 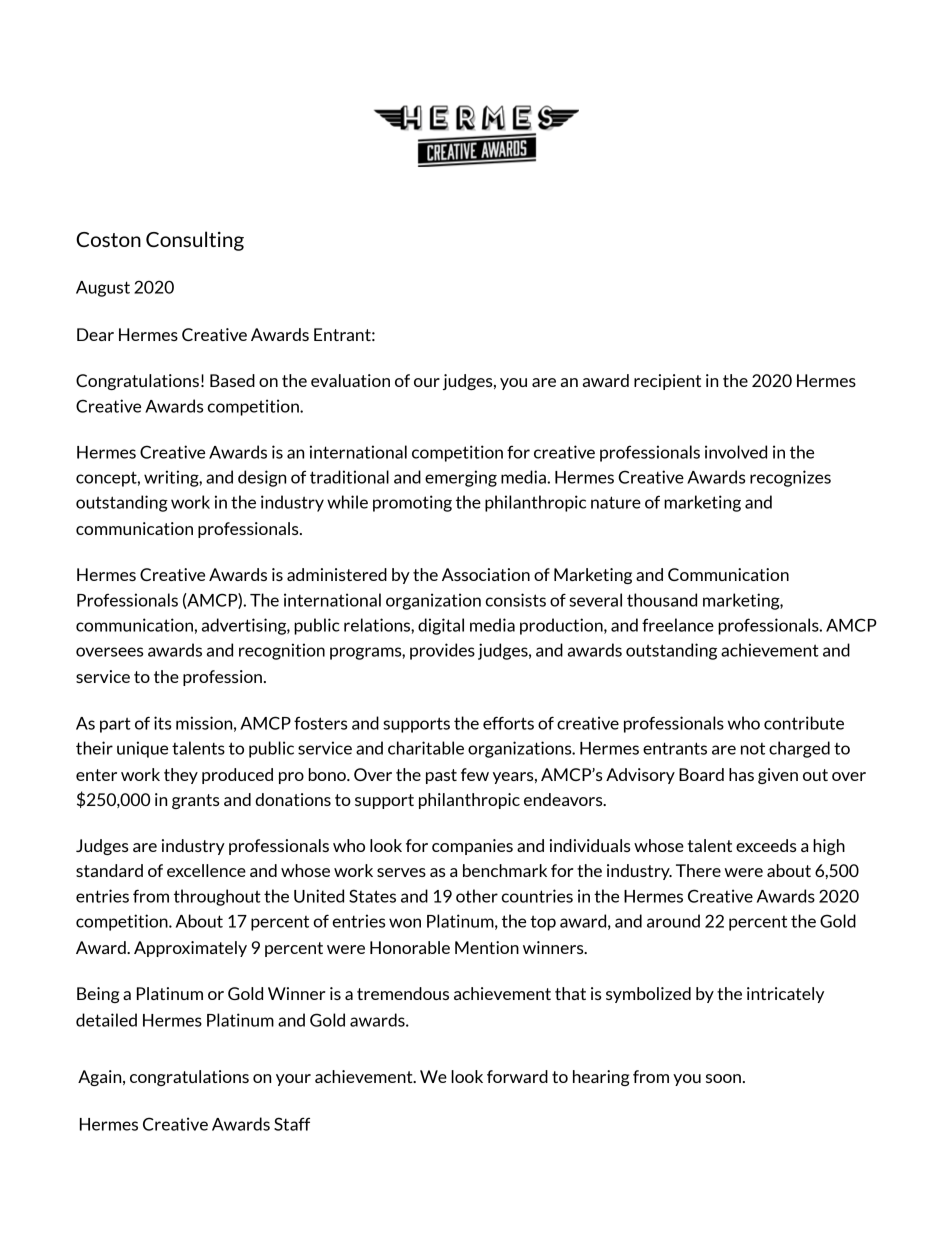 I want to click on exceeds, so click(x=766, y=845).
